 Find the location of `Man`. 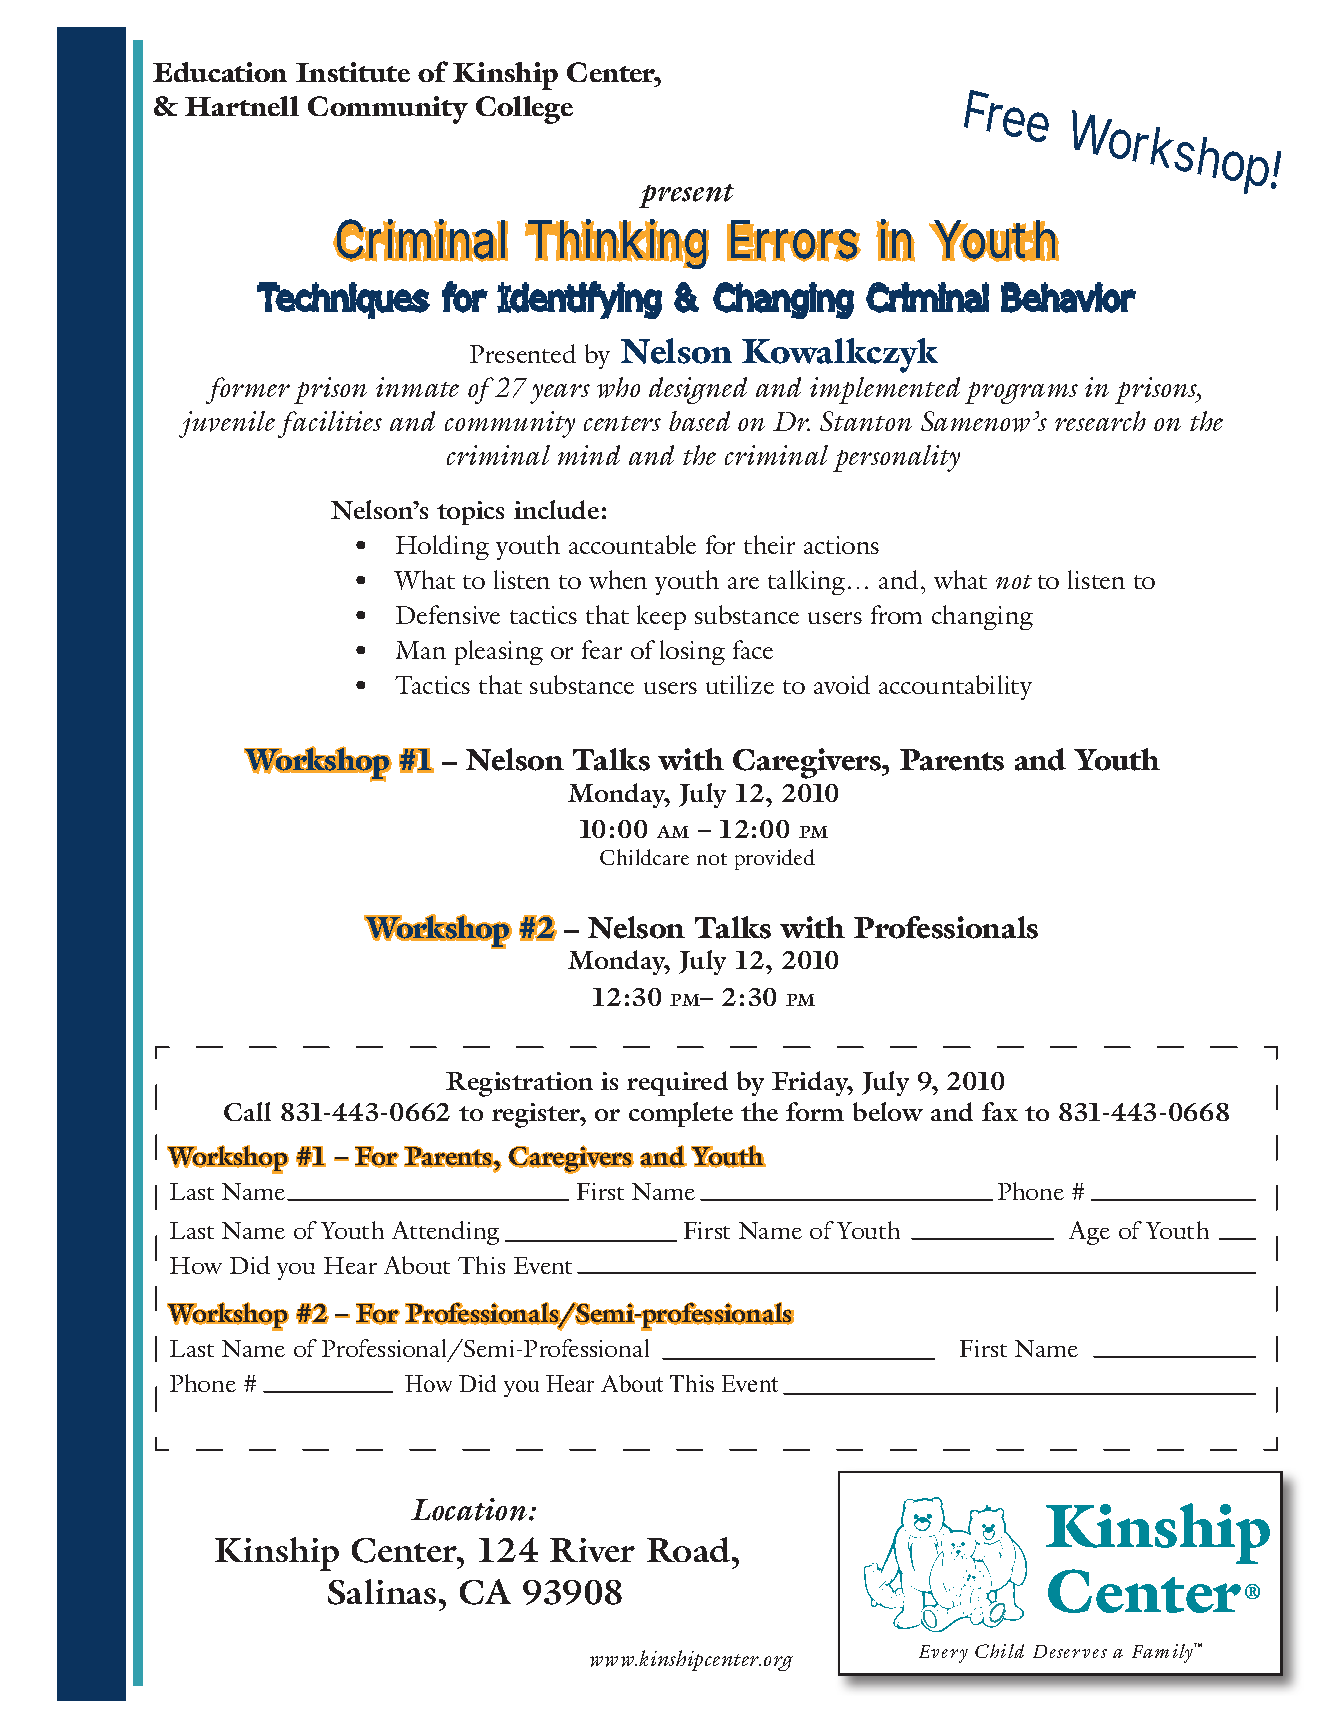

Man is located at coordinates (421, 650).
